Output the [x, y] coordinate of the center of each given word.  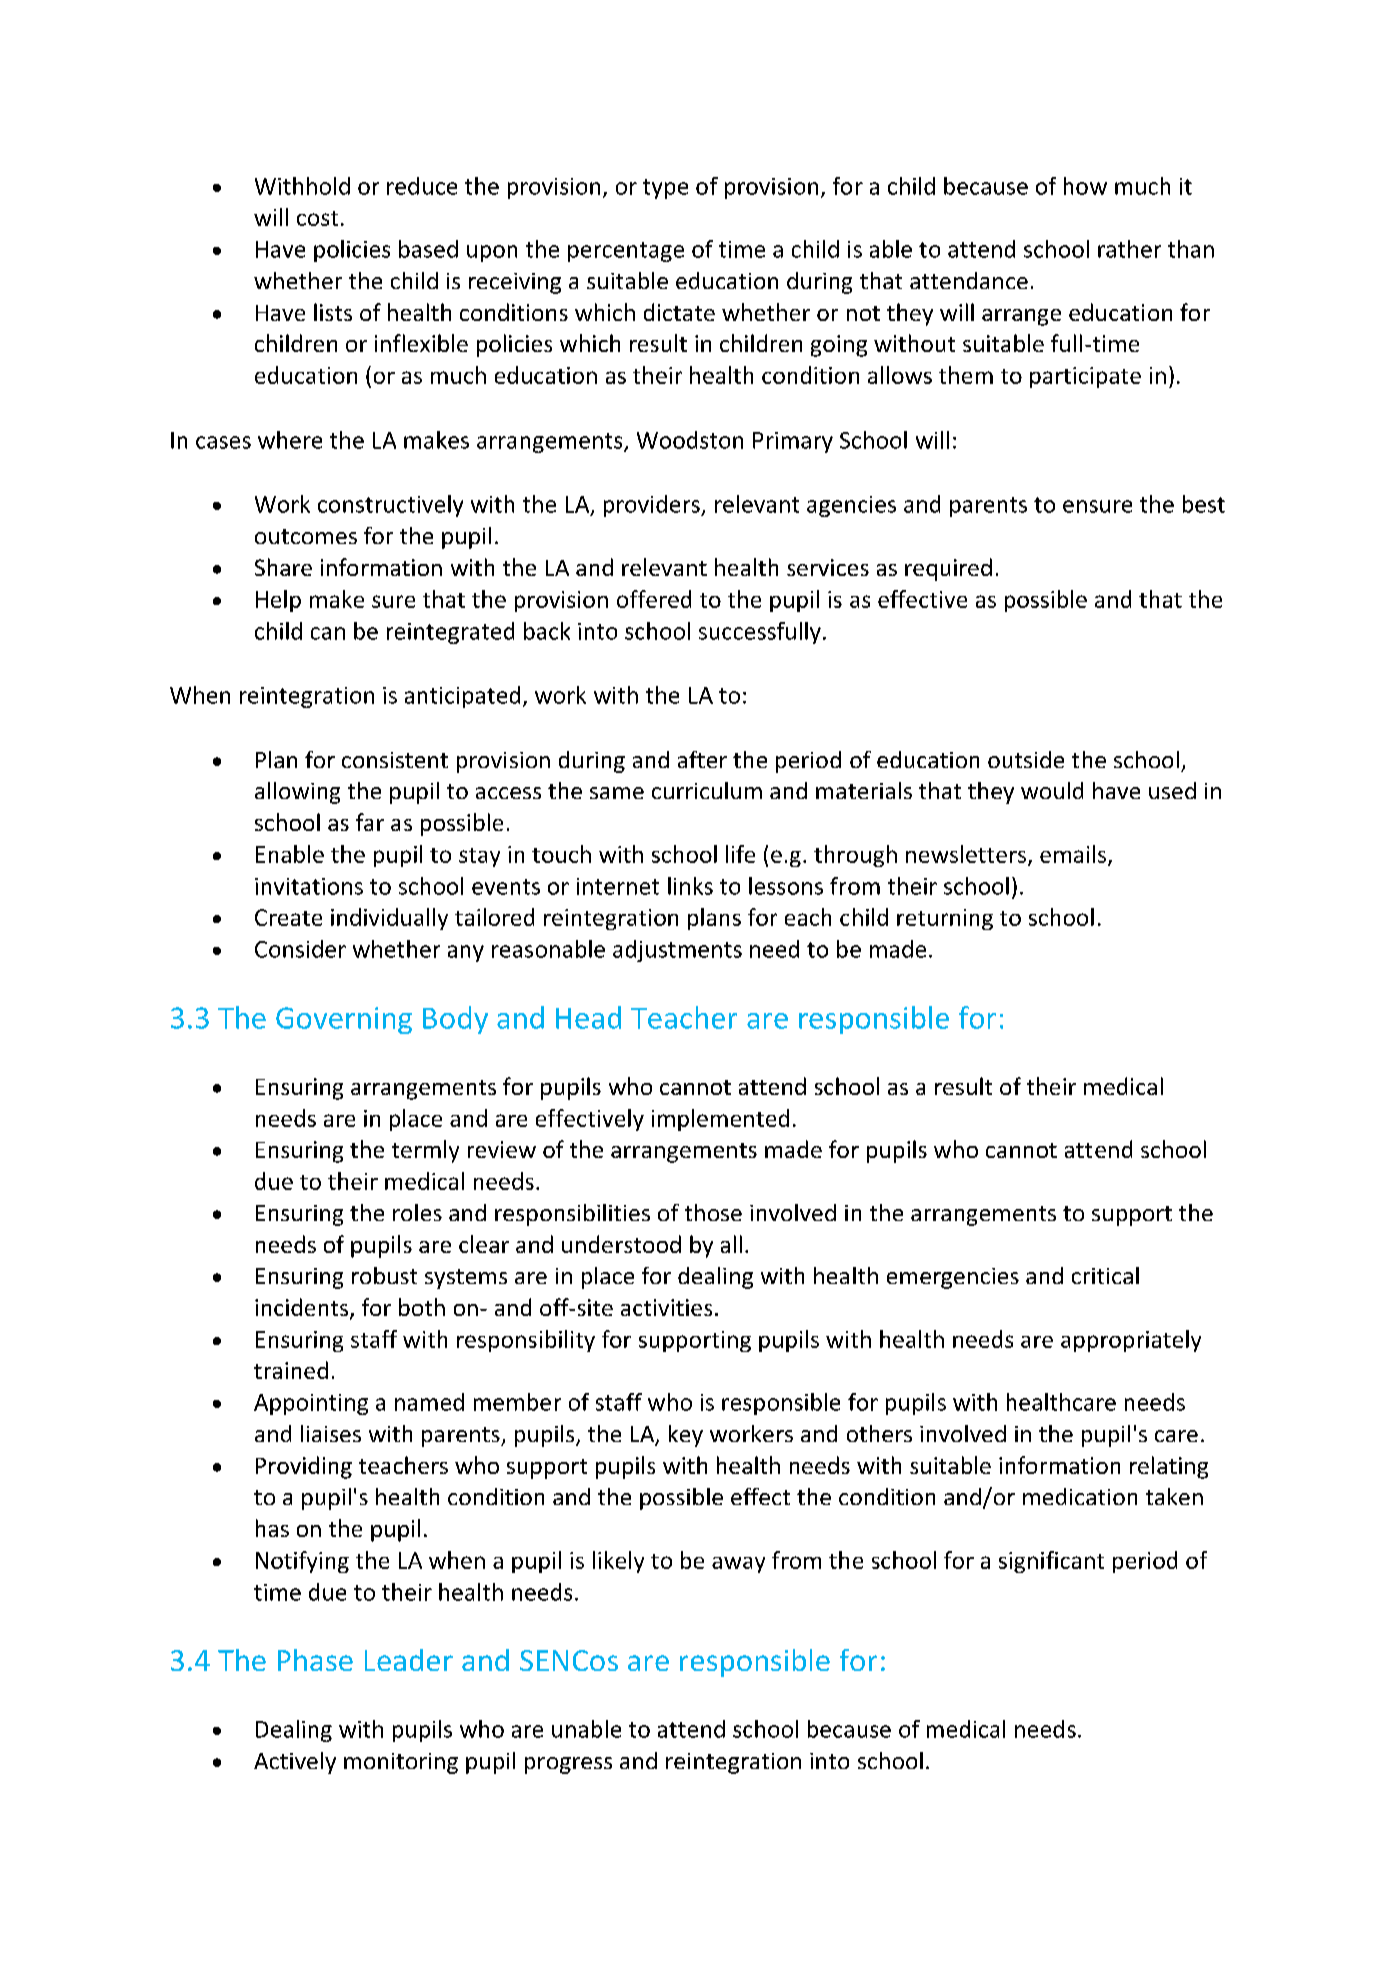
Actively [295, 1763]
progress [568, 1765]
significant [1051, 1562]
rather [1129, 249]
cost [317, 218]
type [665, 189]
